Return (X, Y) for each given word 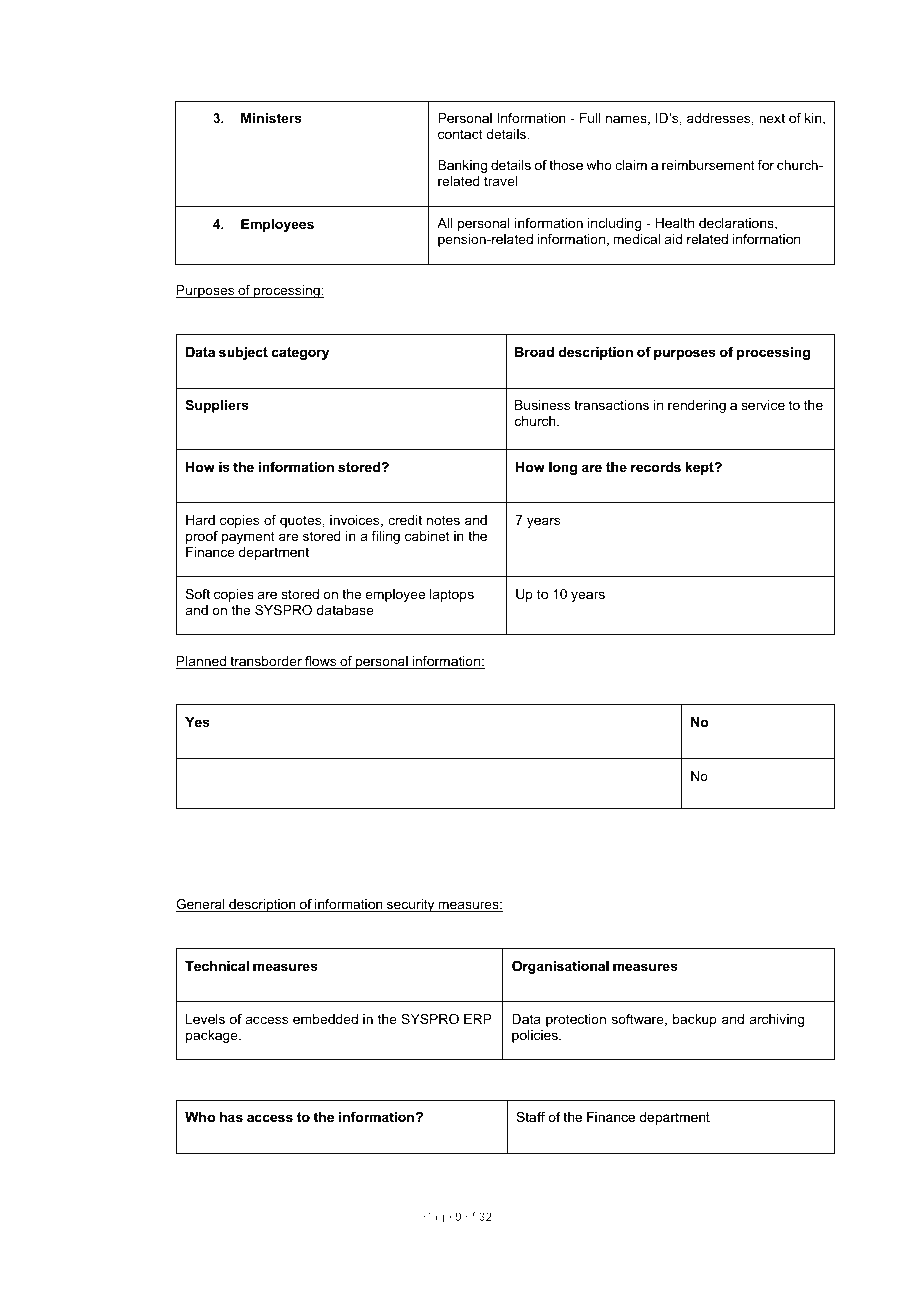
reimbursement (708, 165)
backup (695, 1020)
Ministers (271, 118)
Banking (462, 166)
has (231, 1117)
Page (437, 1218)
